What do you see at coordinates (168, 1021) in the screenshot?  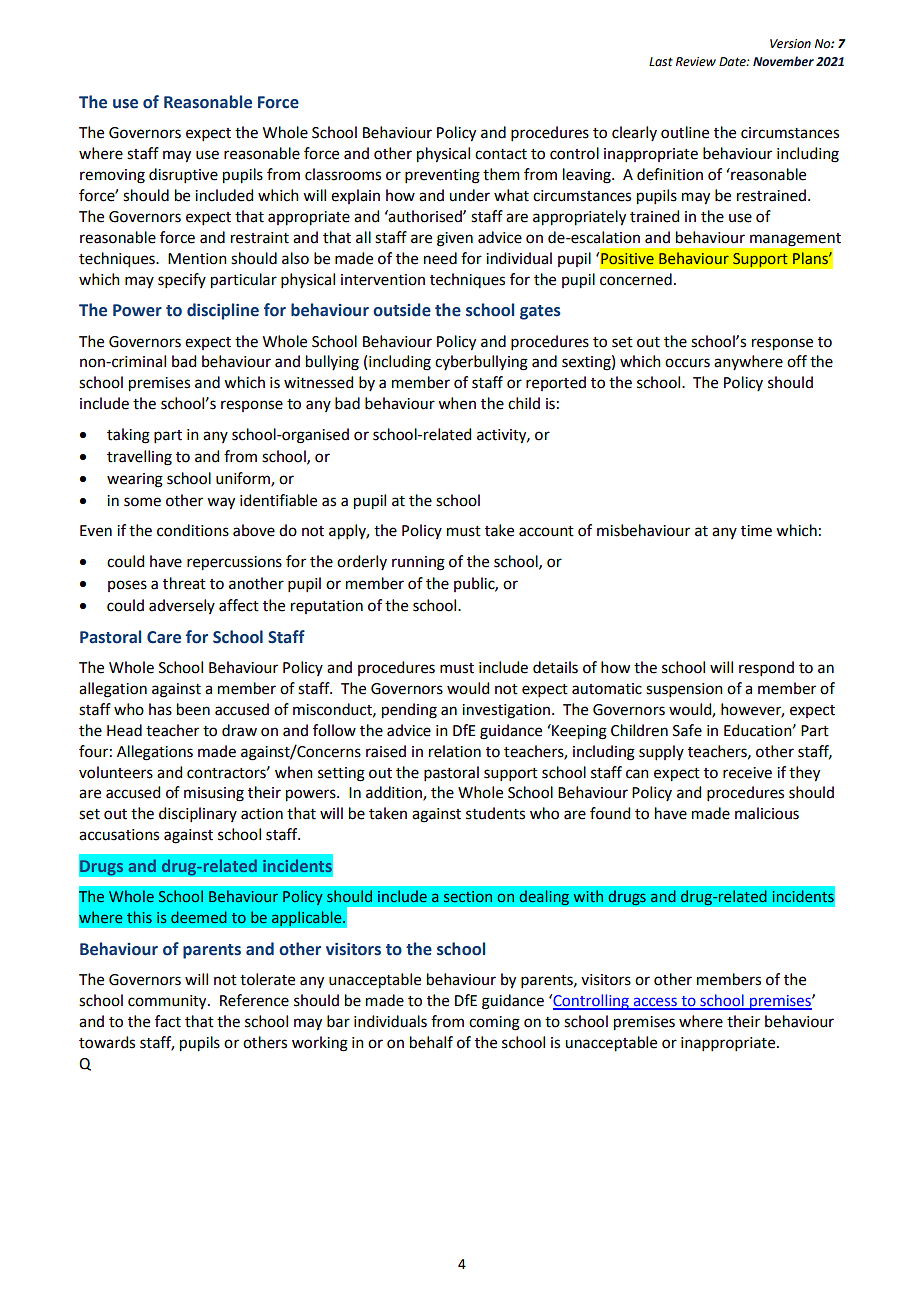 I see `fact` at bounding box center [168, 1021].
